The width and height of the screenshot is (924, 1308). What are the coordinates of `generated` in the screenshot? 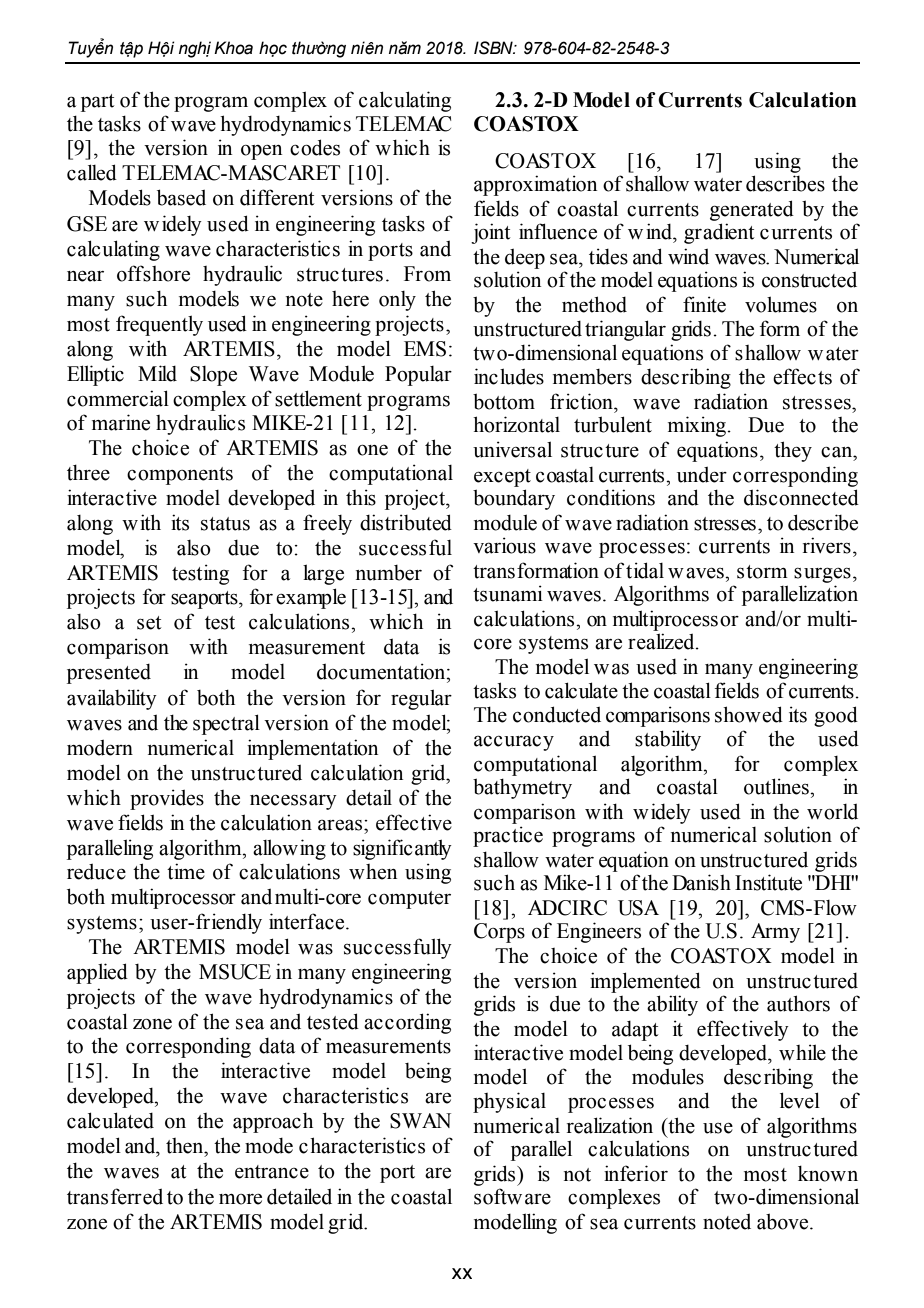 It's located at (752, 210).
